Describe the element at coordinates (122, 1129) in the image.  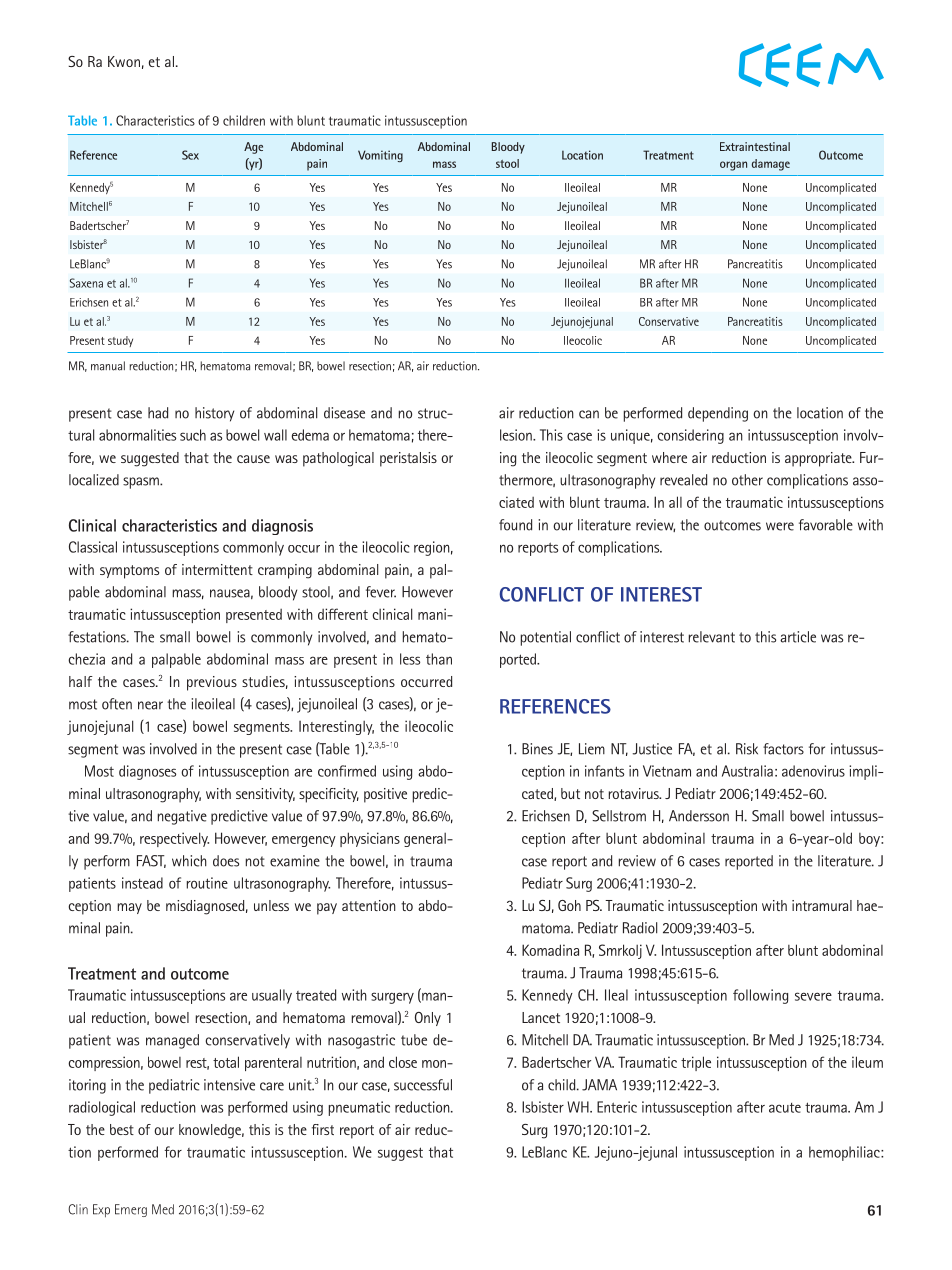
I see `best` at that location.
